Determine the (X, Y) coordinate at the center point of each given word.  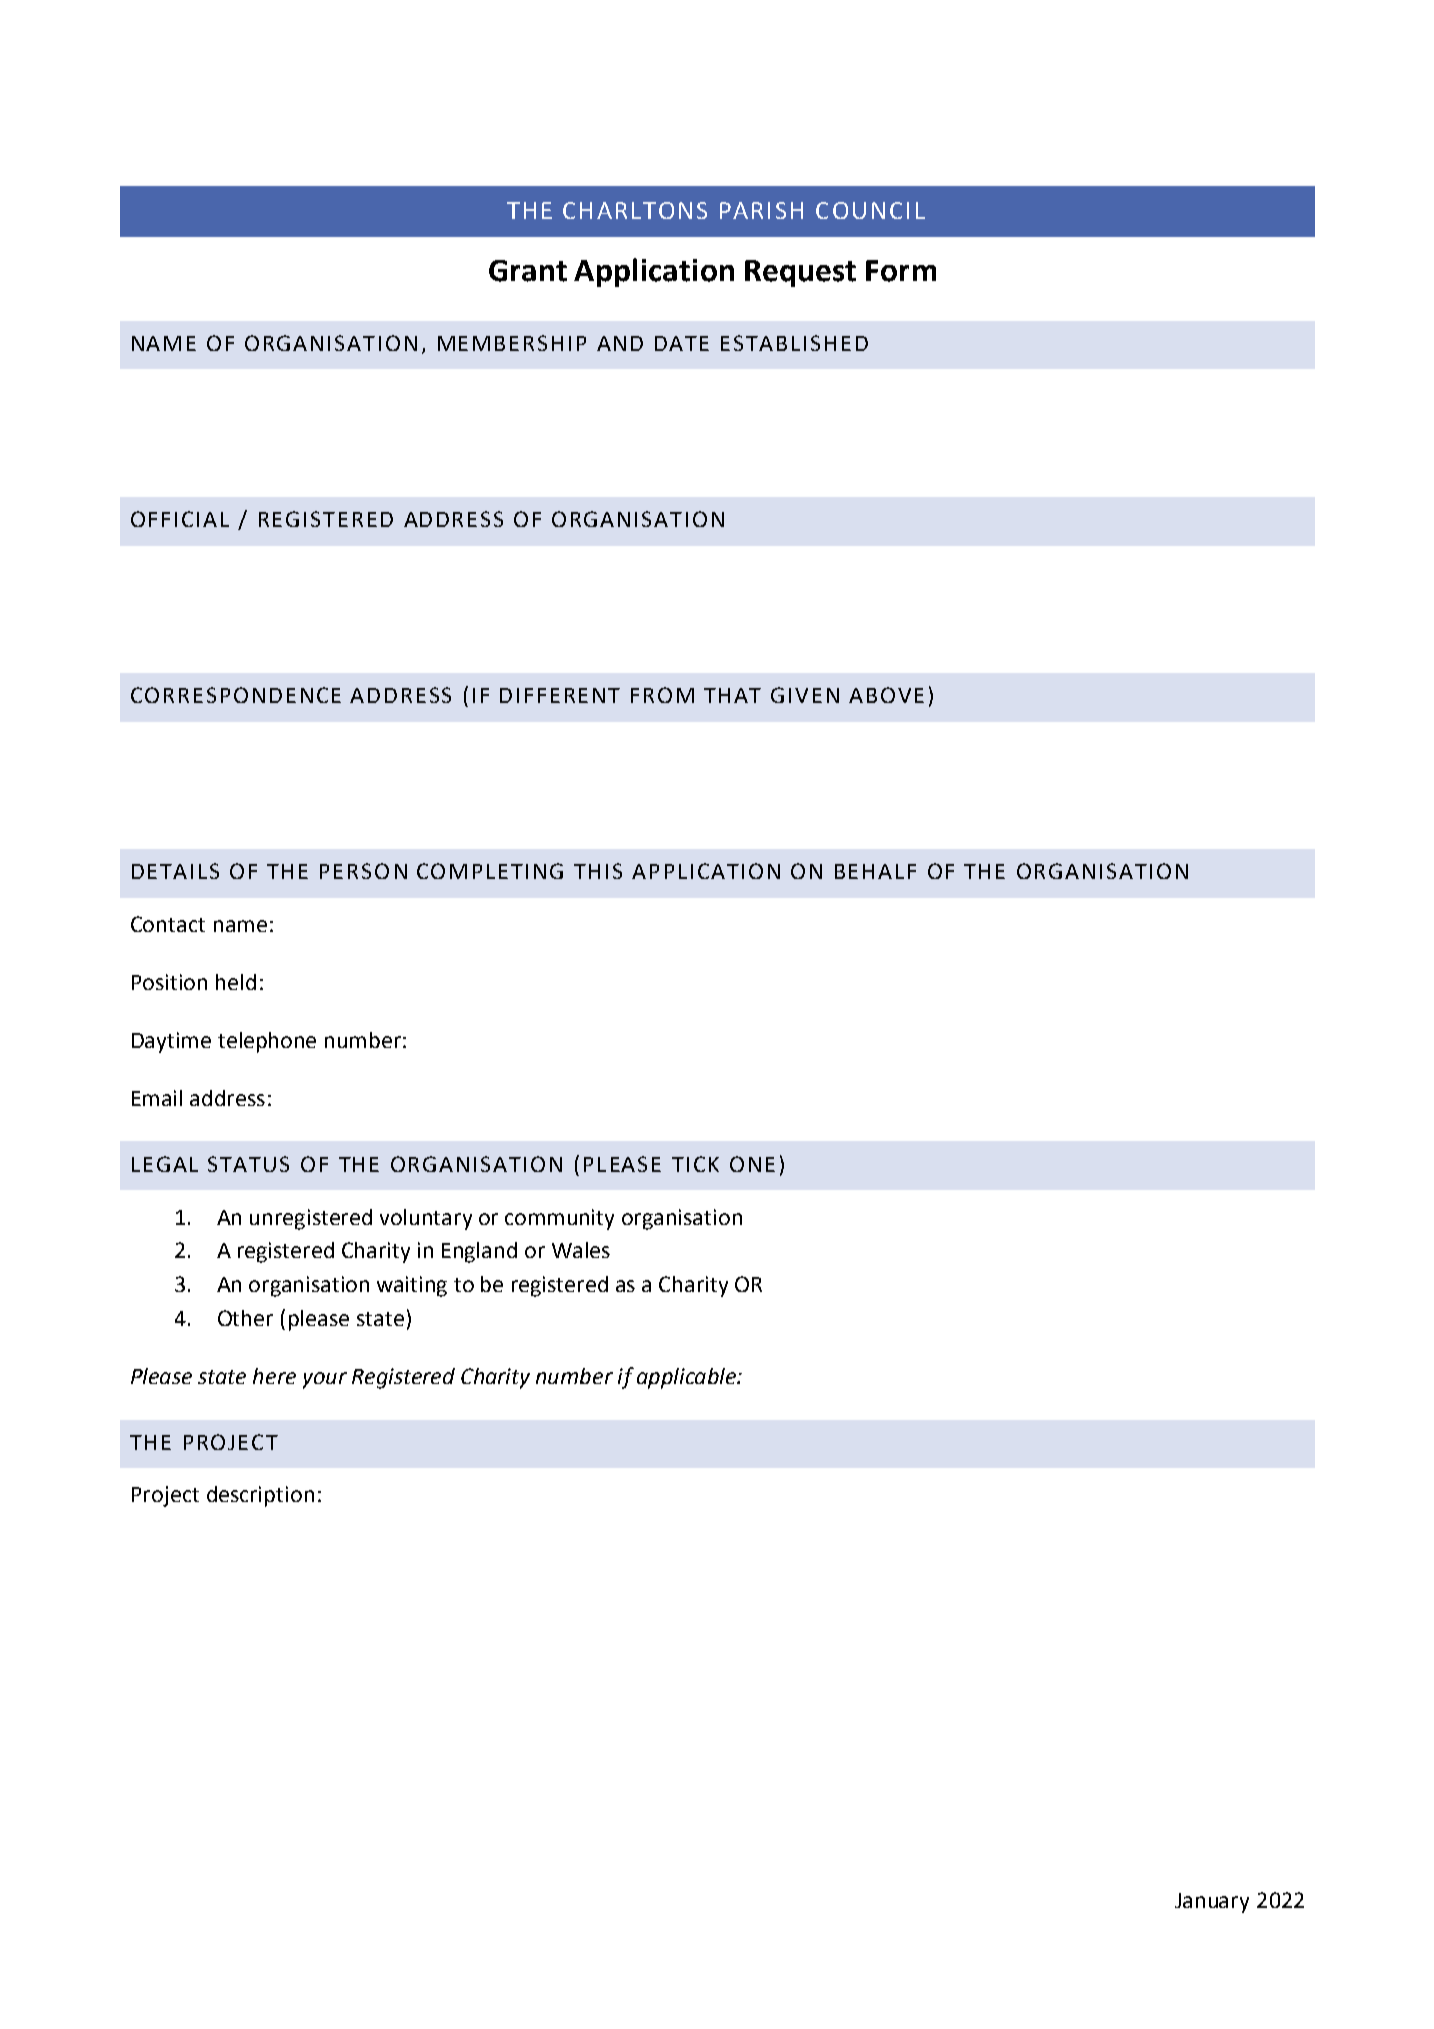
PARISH (761, 210)
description (260, 1496)
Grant (528, 271)
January (1212, 1903)
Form (901, 271)
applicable (687, 1378)
